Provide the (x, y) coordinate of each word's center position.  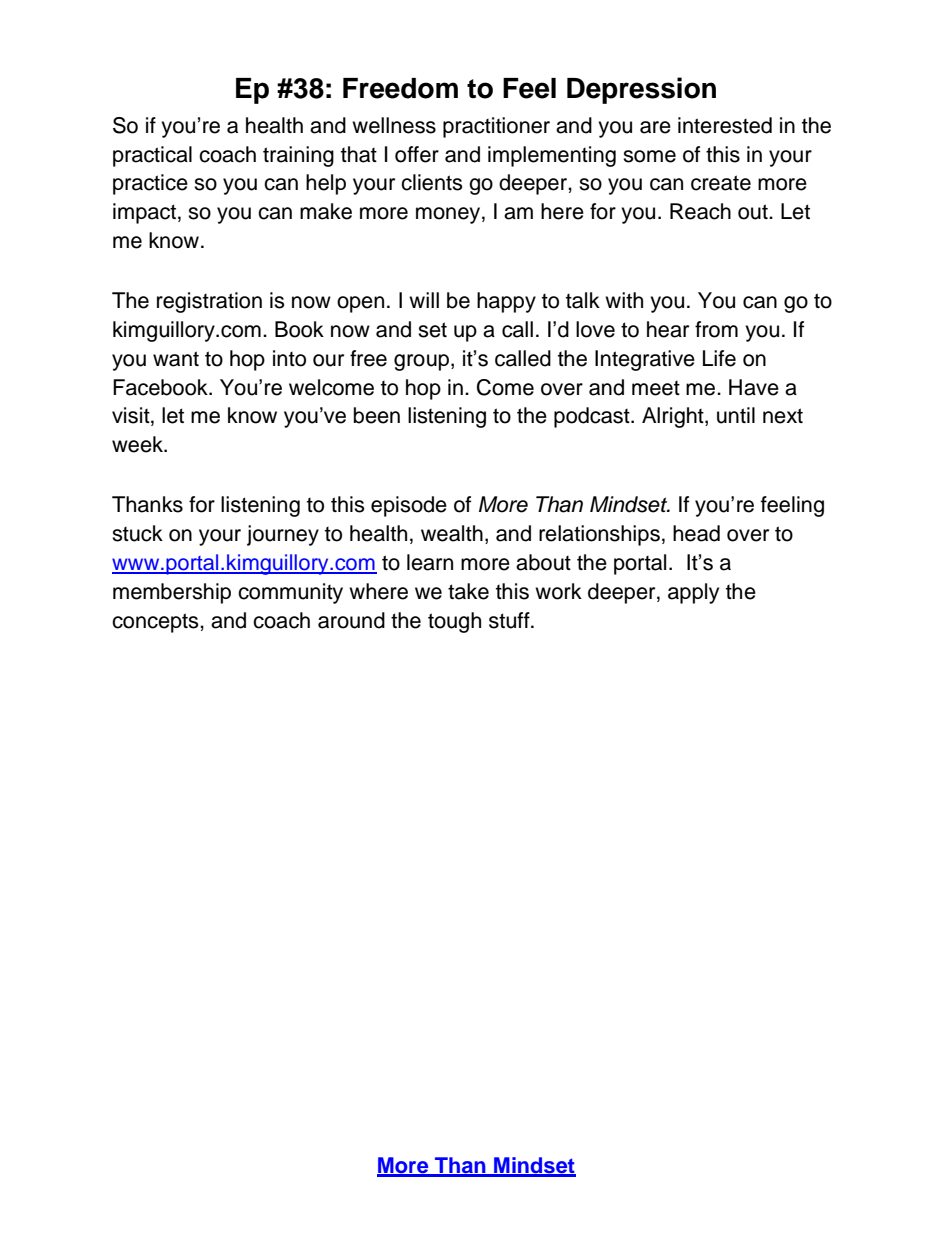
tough (454, 622)
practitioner (496, 127)
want (176, 359)
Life (719, 358)
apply (693, 593)
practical (152, 156)
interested (725, 125)
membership (172, 593)
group (423, 362)
